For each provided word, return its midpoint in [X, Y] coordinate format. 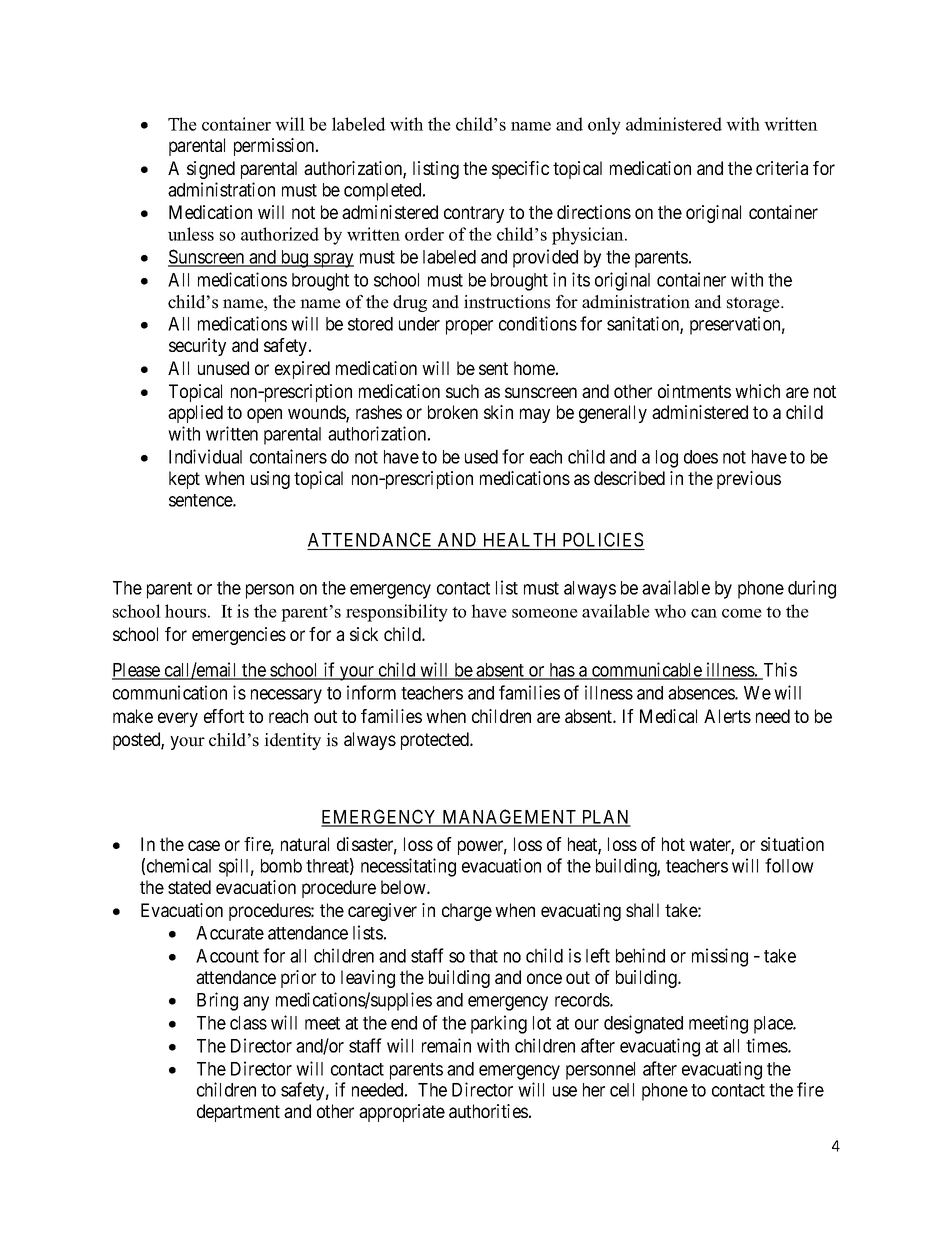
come [742, 613]
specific [520, 170]
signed [211, 170]
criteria [782, 168]
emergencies [239, 636]
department [238, 1113]
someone [545, 613]
